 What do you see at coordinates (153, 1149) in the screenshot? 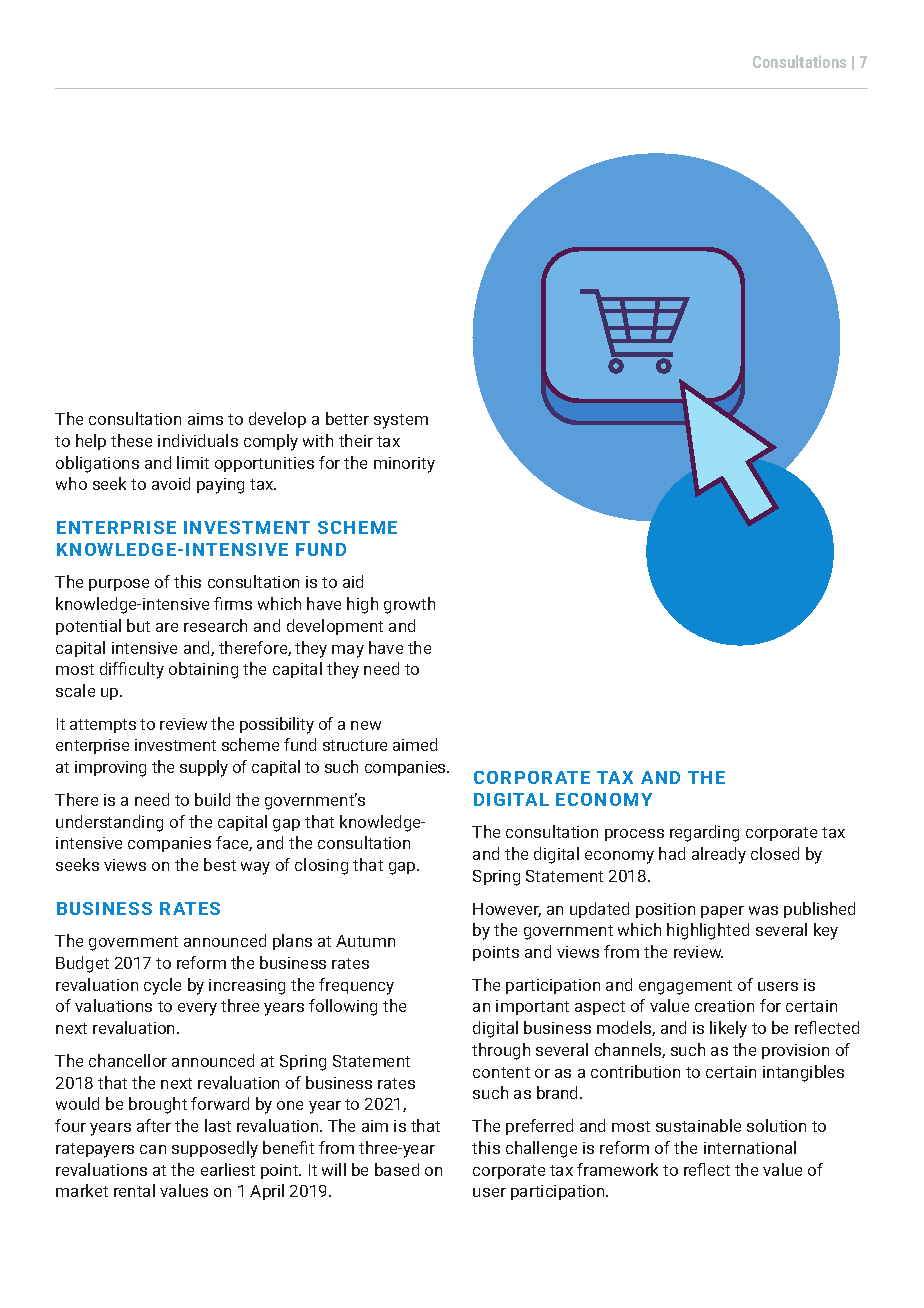
I see `can` at bounding box center [153, 1149].
